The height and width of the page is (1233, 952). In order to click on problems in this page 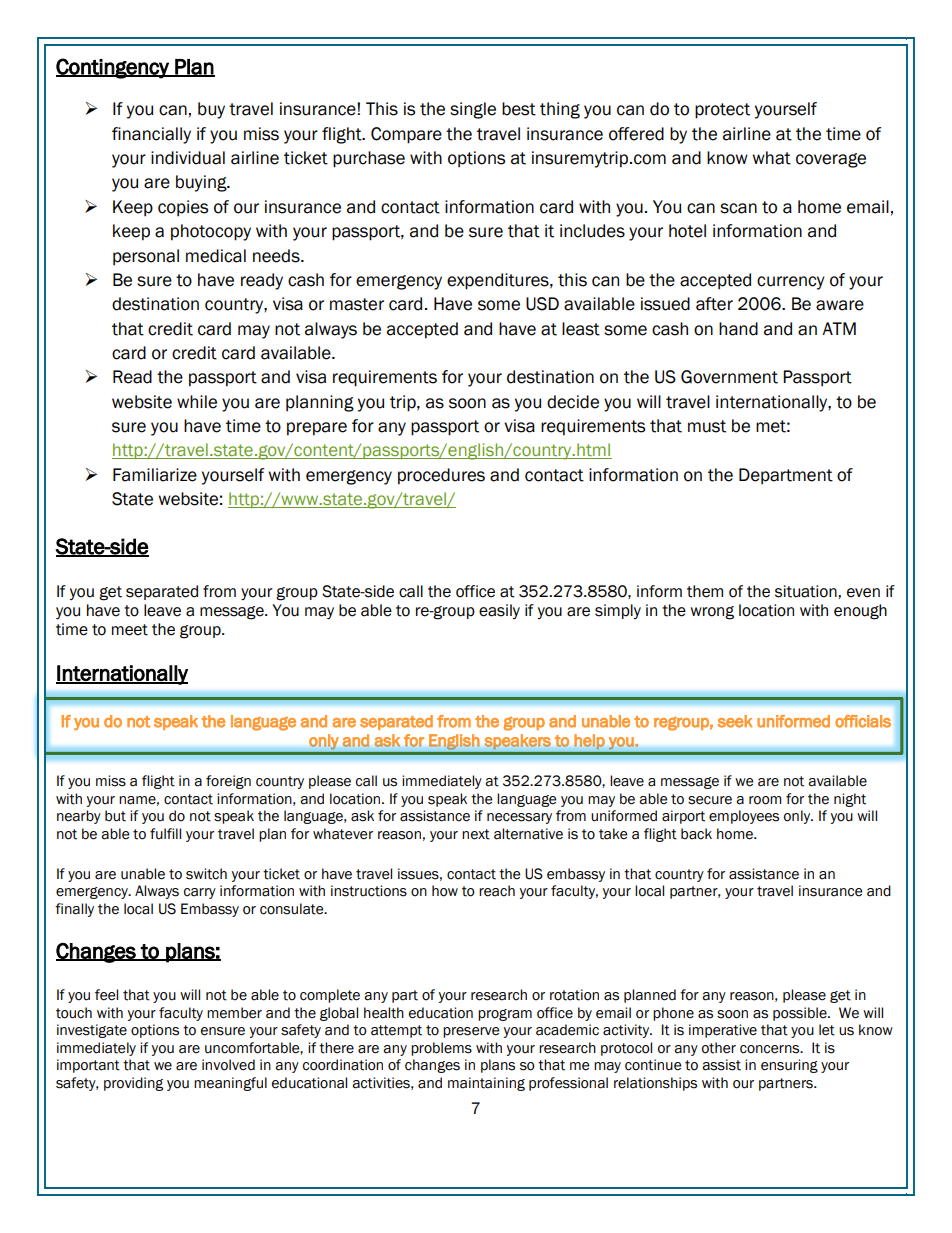, I will do `click(441, 1049)`.
